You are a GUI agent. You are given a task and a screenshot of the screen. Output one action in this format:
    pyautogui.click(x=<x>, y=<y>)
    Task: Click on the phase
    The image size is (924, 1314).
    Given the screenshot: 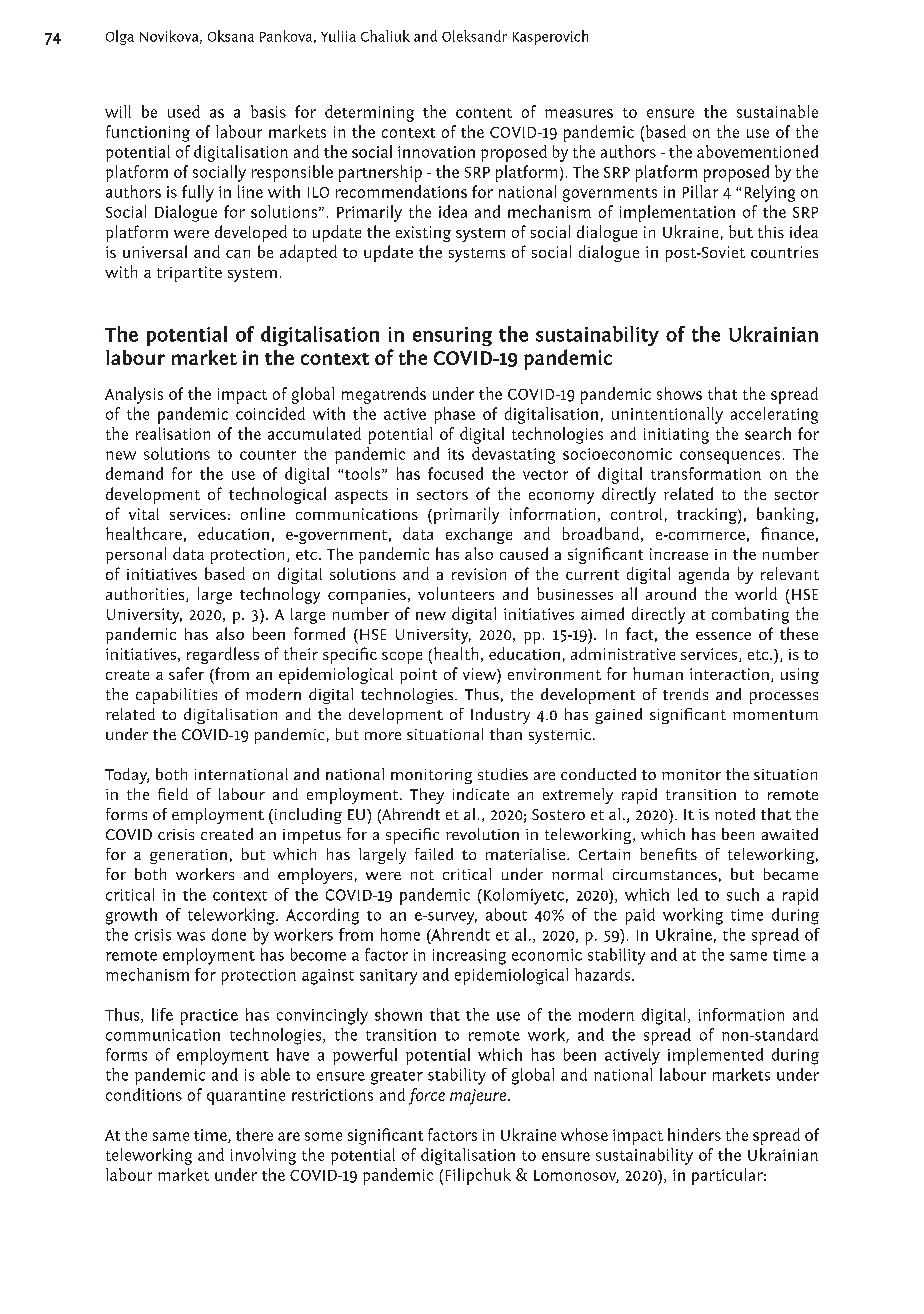 What is the action you would take?
    pyautogui.click(x=455, y=415)
